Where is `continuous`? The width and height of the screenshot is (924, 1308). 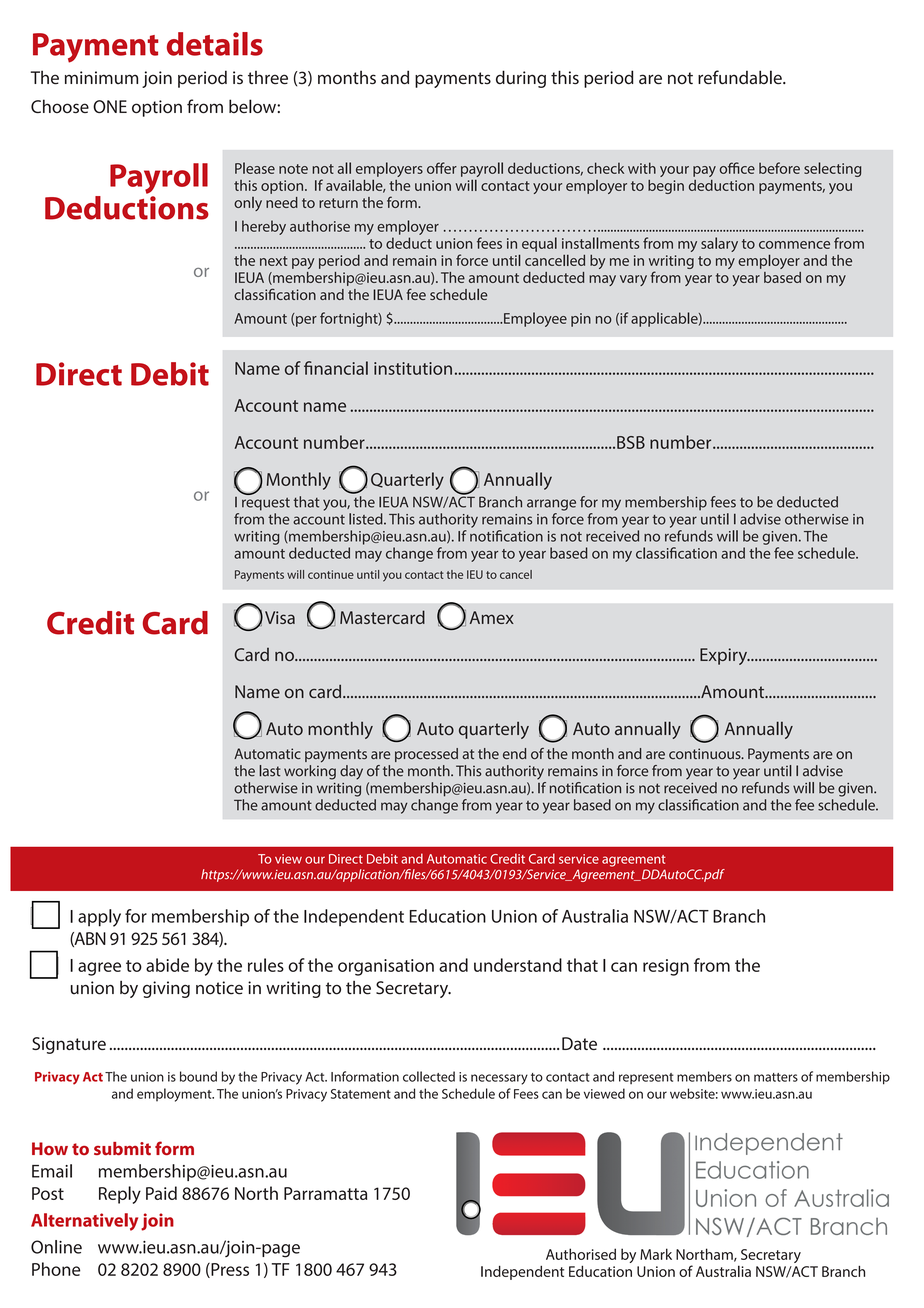 continuous is located at coordinates (706, 753).
